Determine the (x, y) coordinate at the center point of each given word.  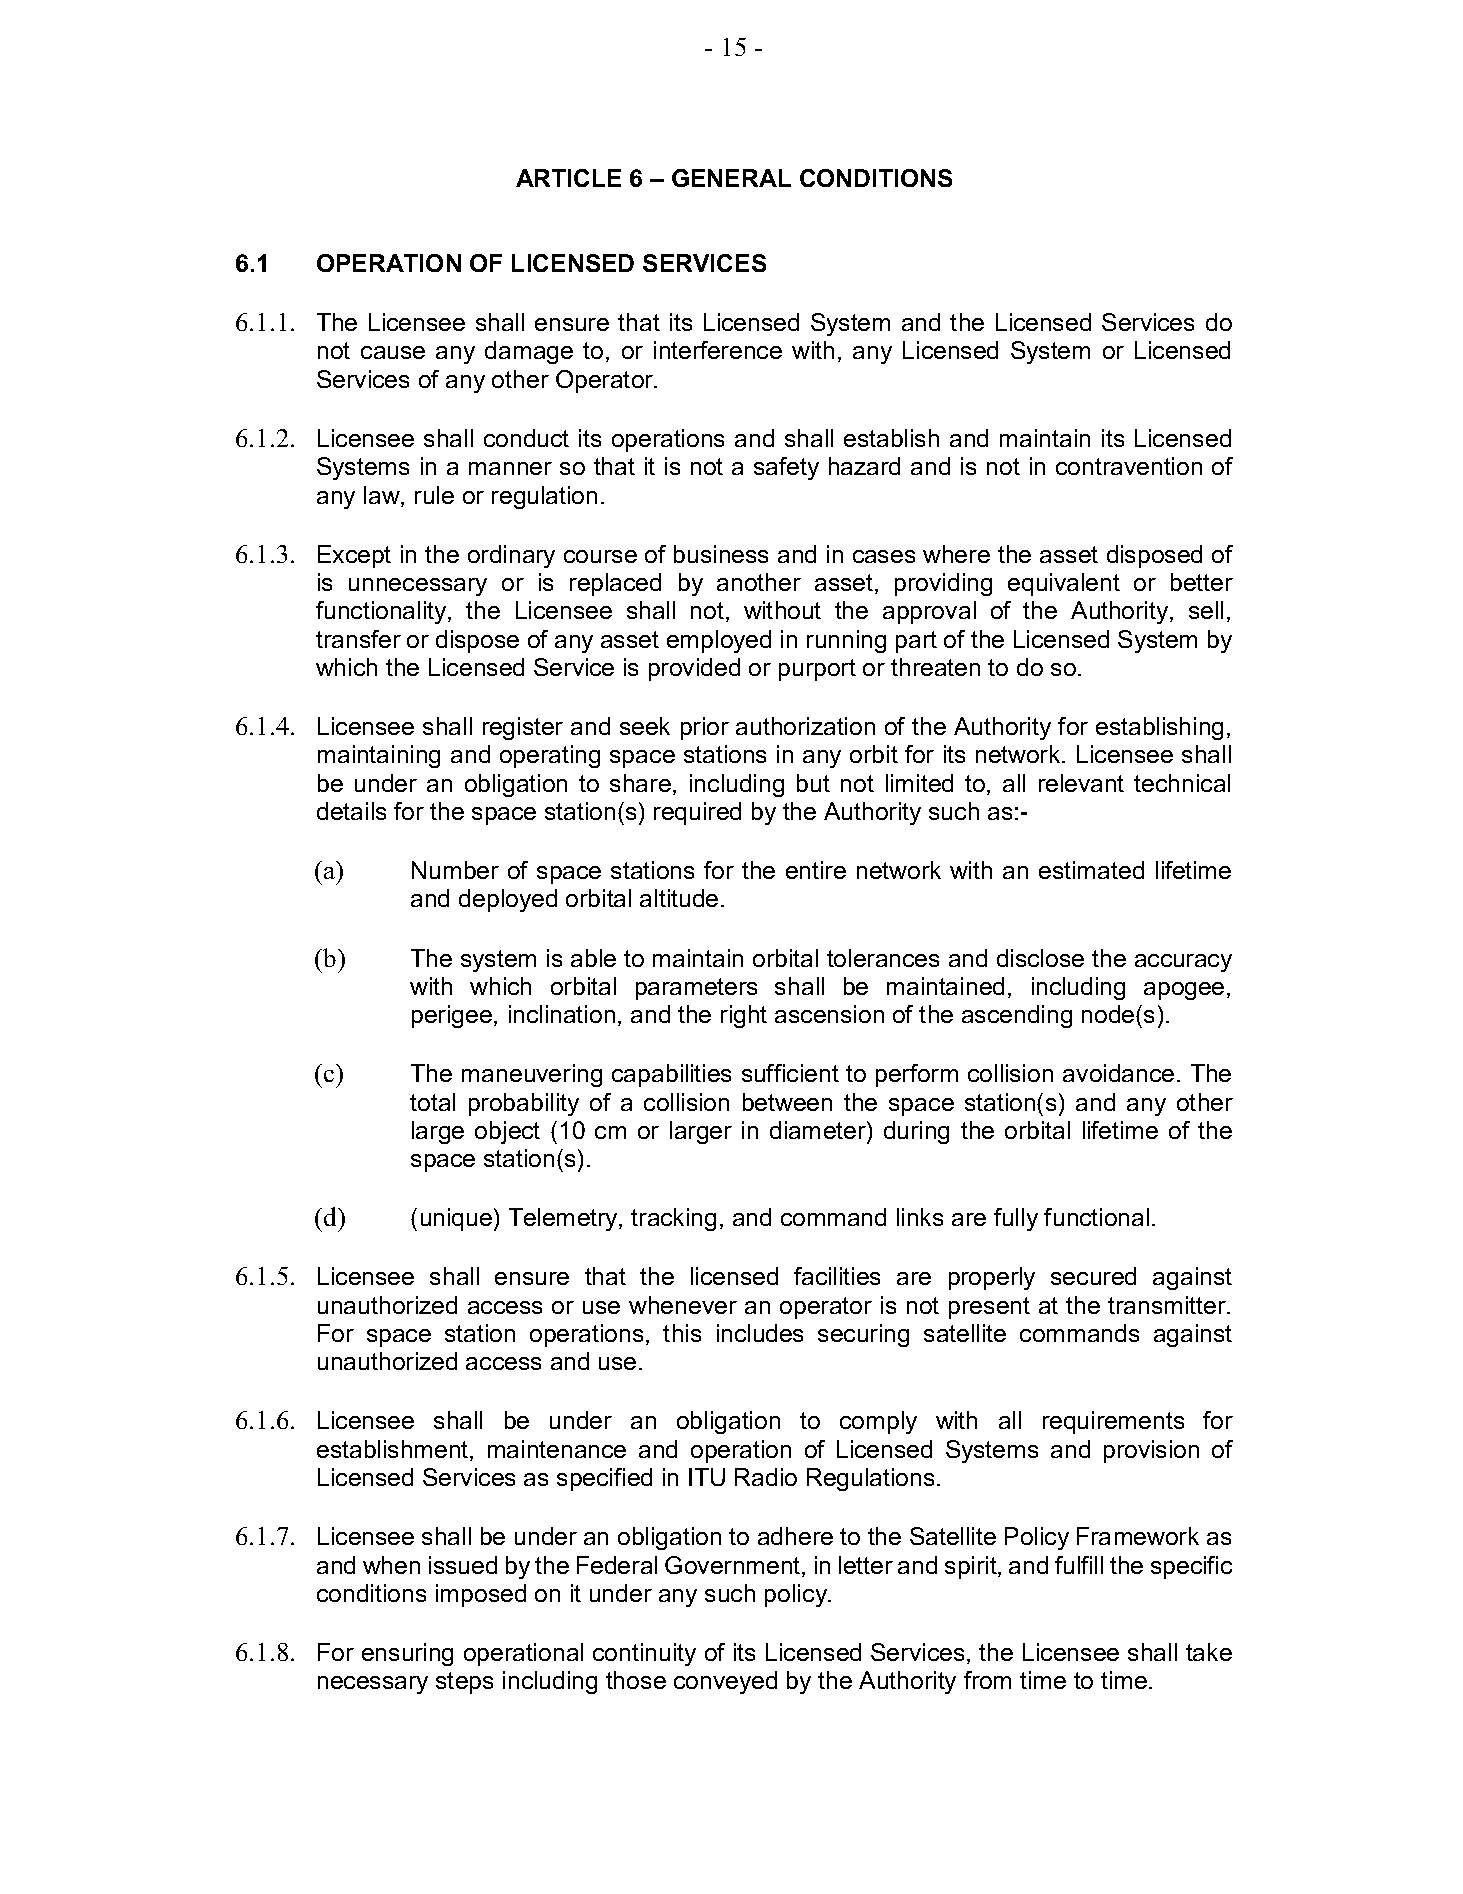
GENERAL (731, 178)
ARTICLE (568, 178)
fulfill (1079, 1565)
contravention (1129, 466)
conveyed (725, 1682)
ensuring (407, 1654)
